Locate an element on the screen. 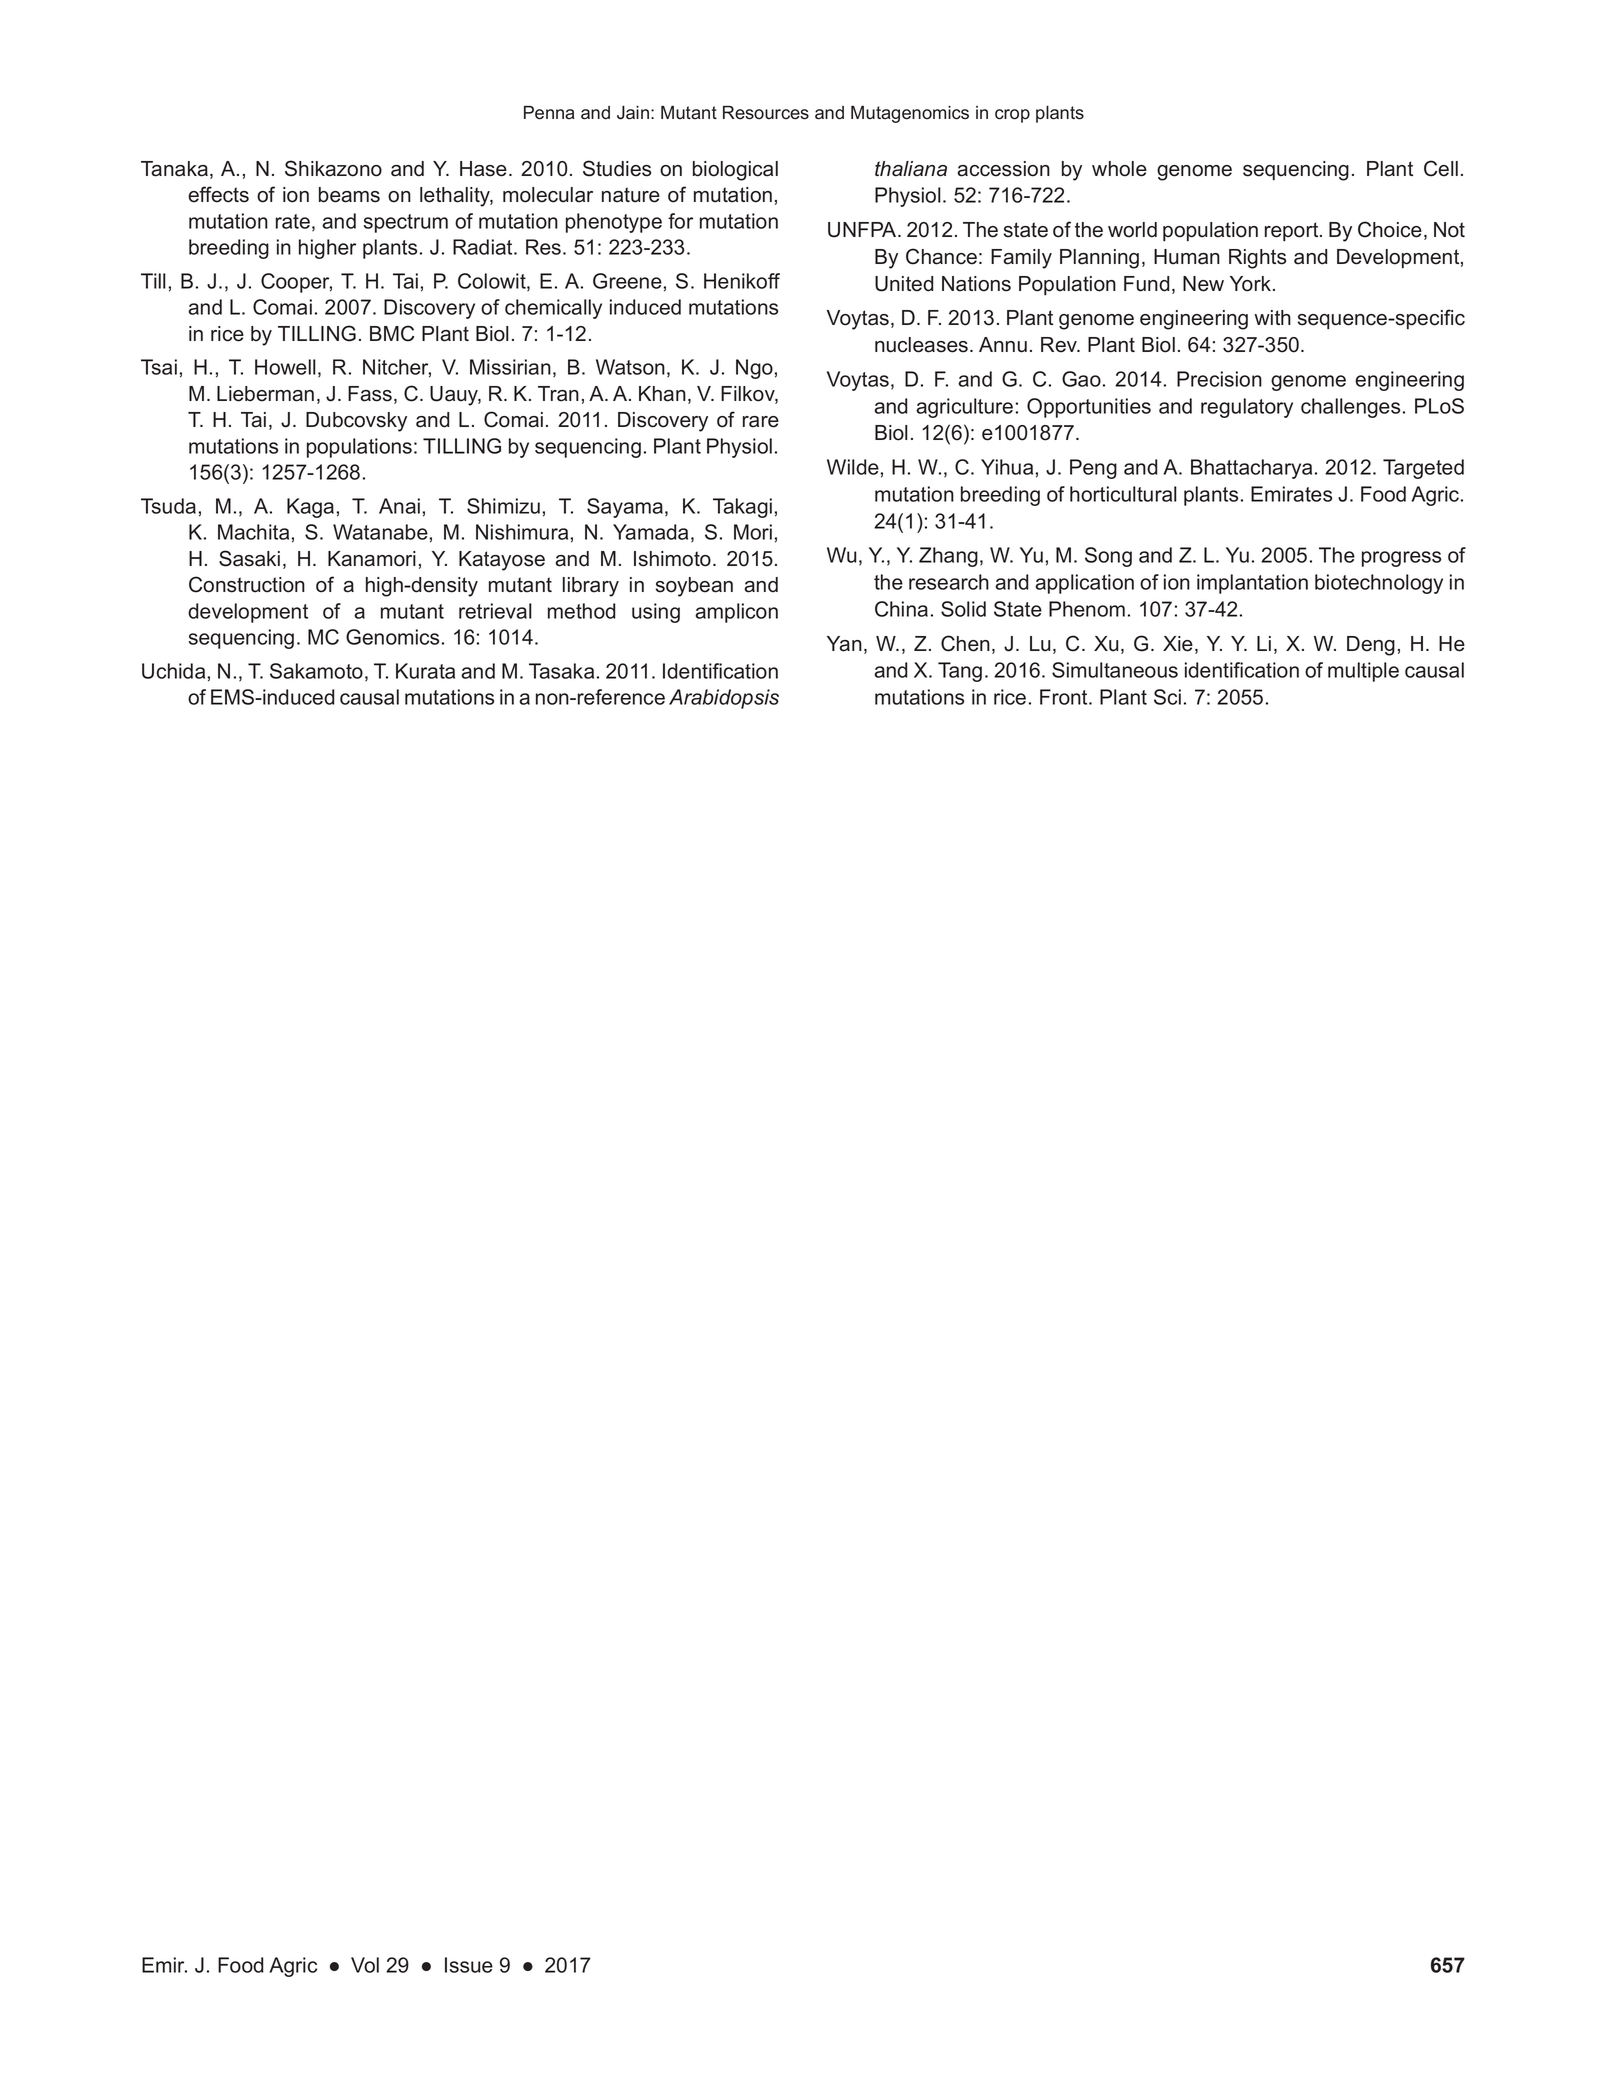 Image resolution: width=1607 pixels, height=2080 pixels. Arabidopsis is located at coordinates (724, 699).
